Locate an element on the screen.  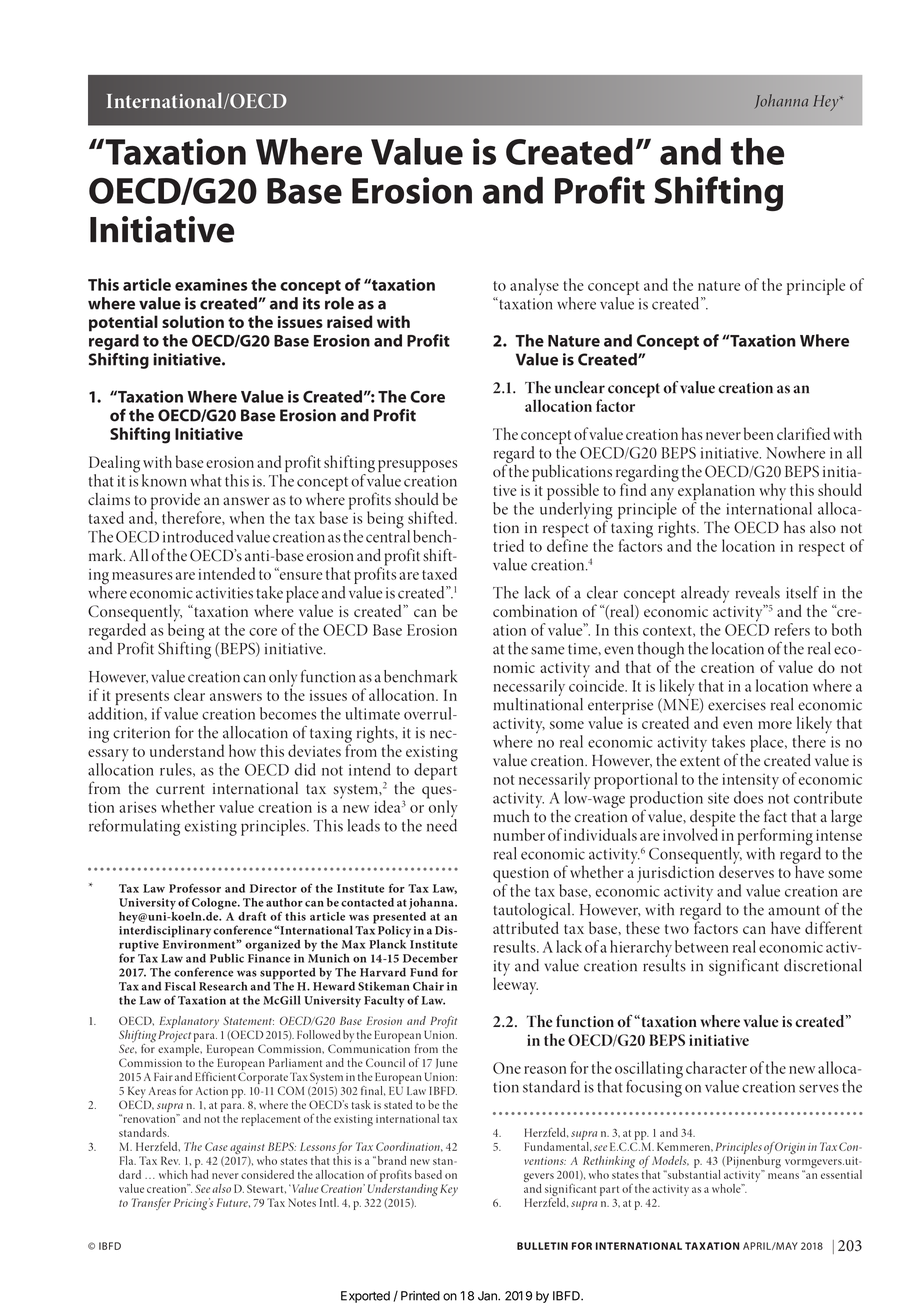
does is located at coordinates (748, 797).
